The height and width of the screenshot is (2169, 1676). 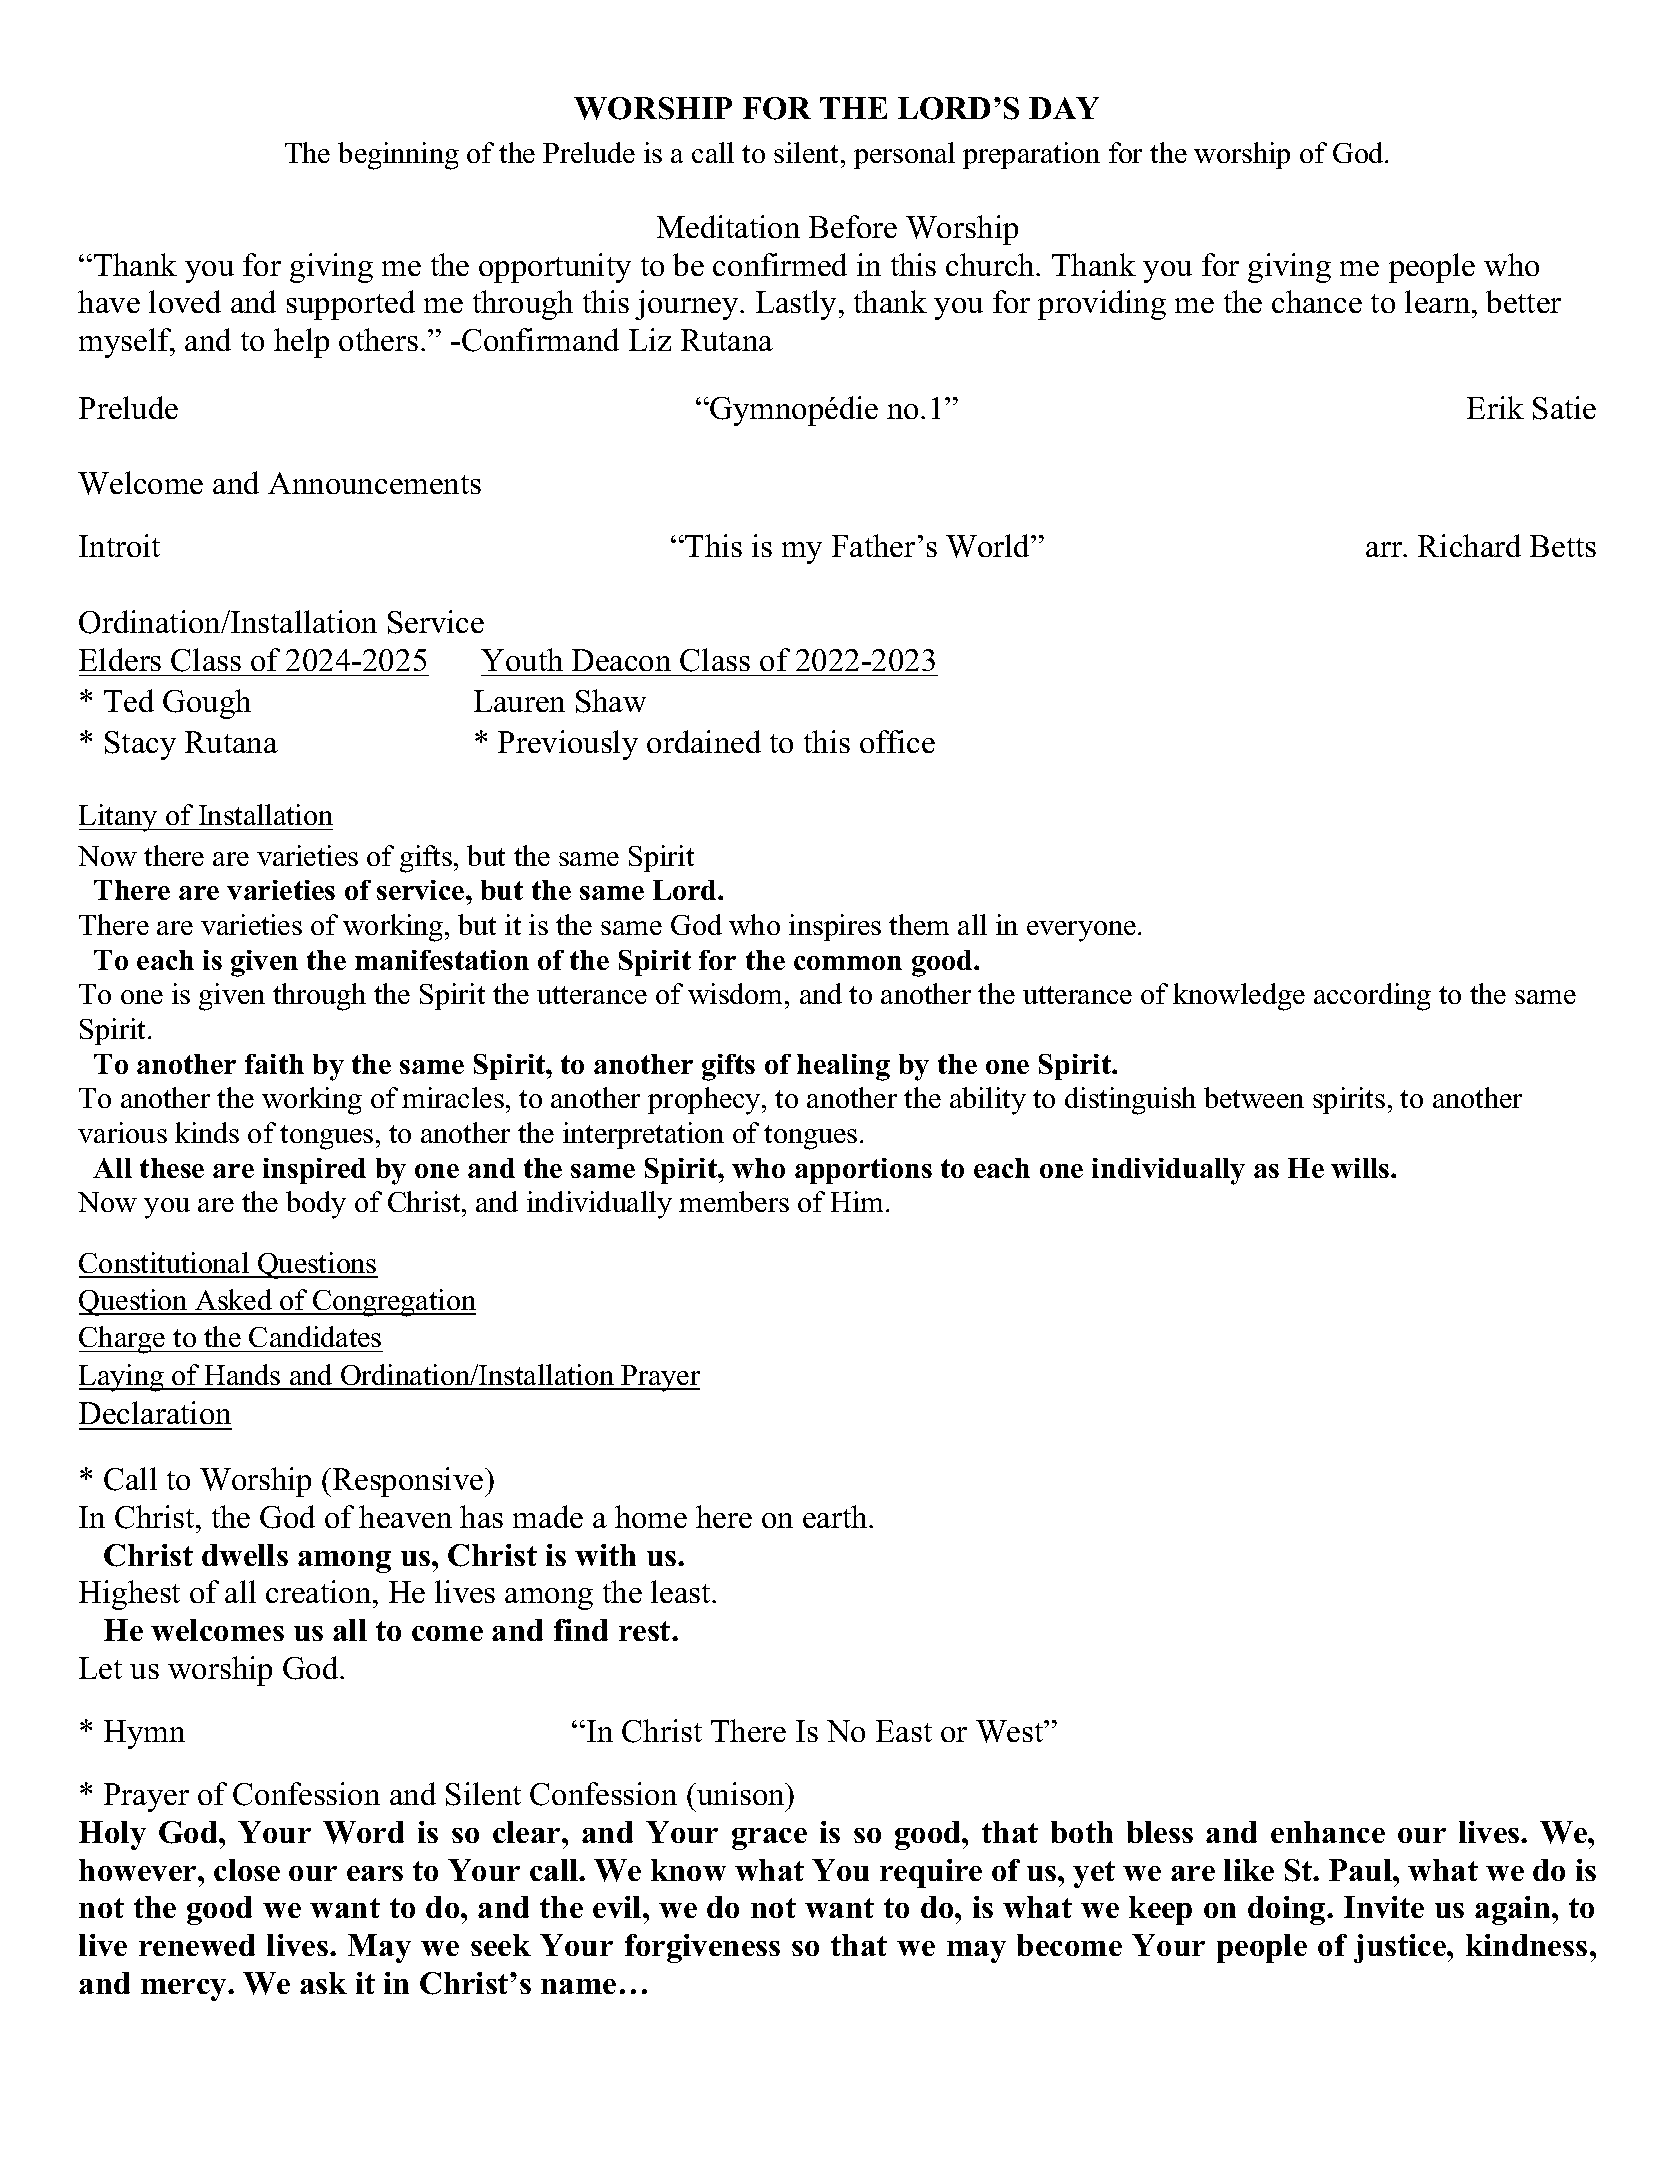 I want to click on Gough, so click(x=207, y=704).
